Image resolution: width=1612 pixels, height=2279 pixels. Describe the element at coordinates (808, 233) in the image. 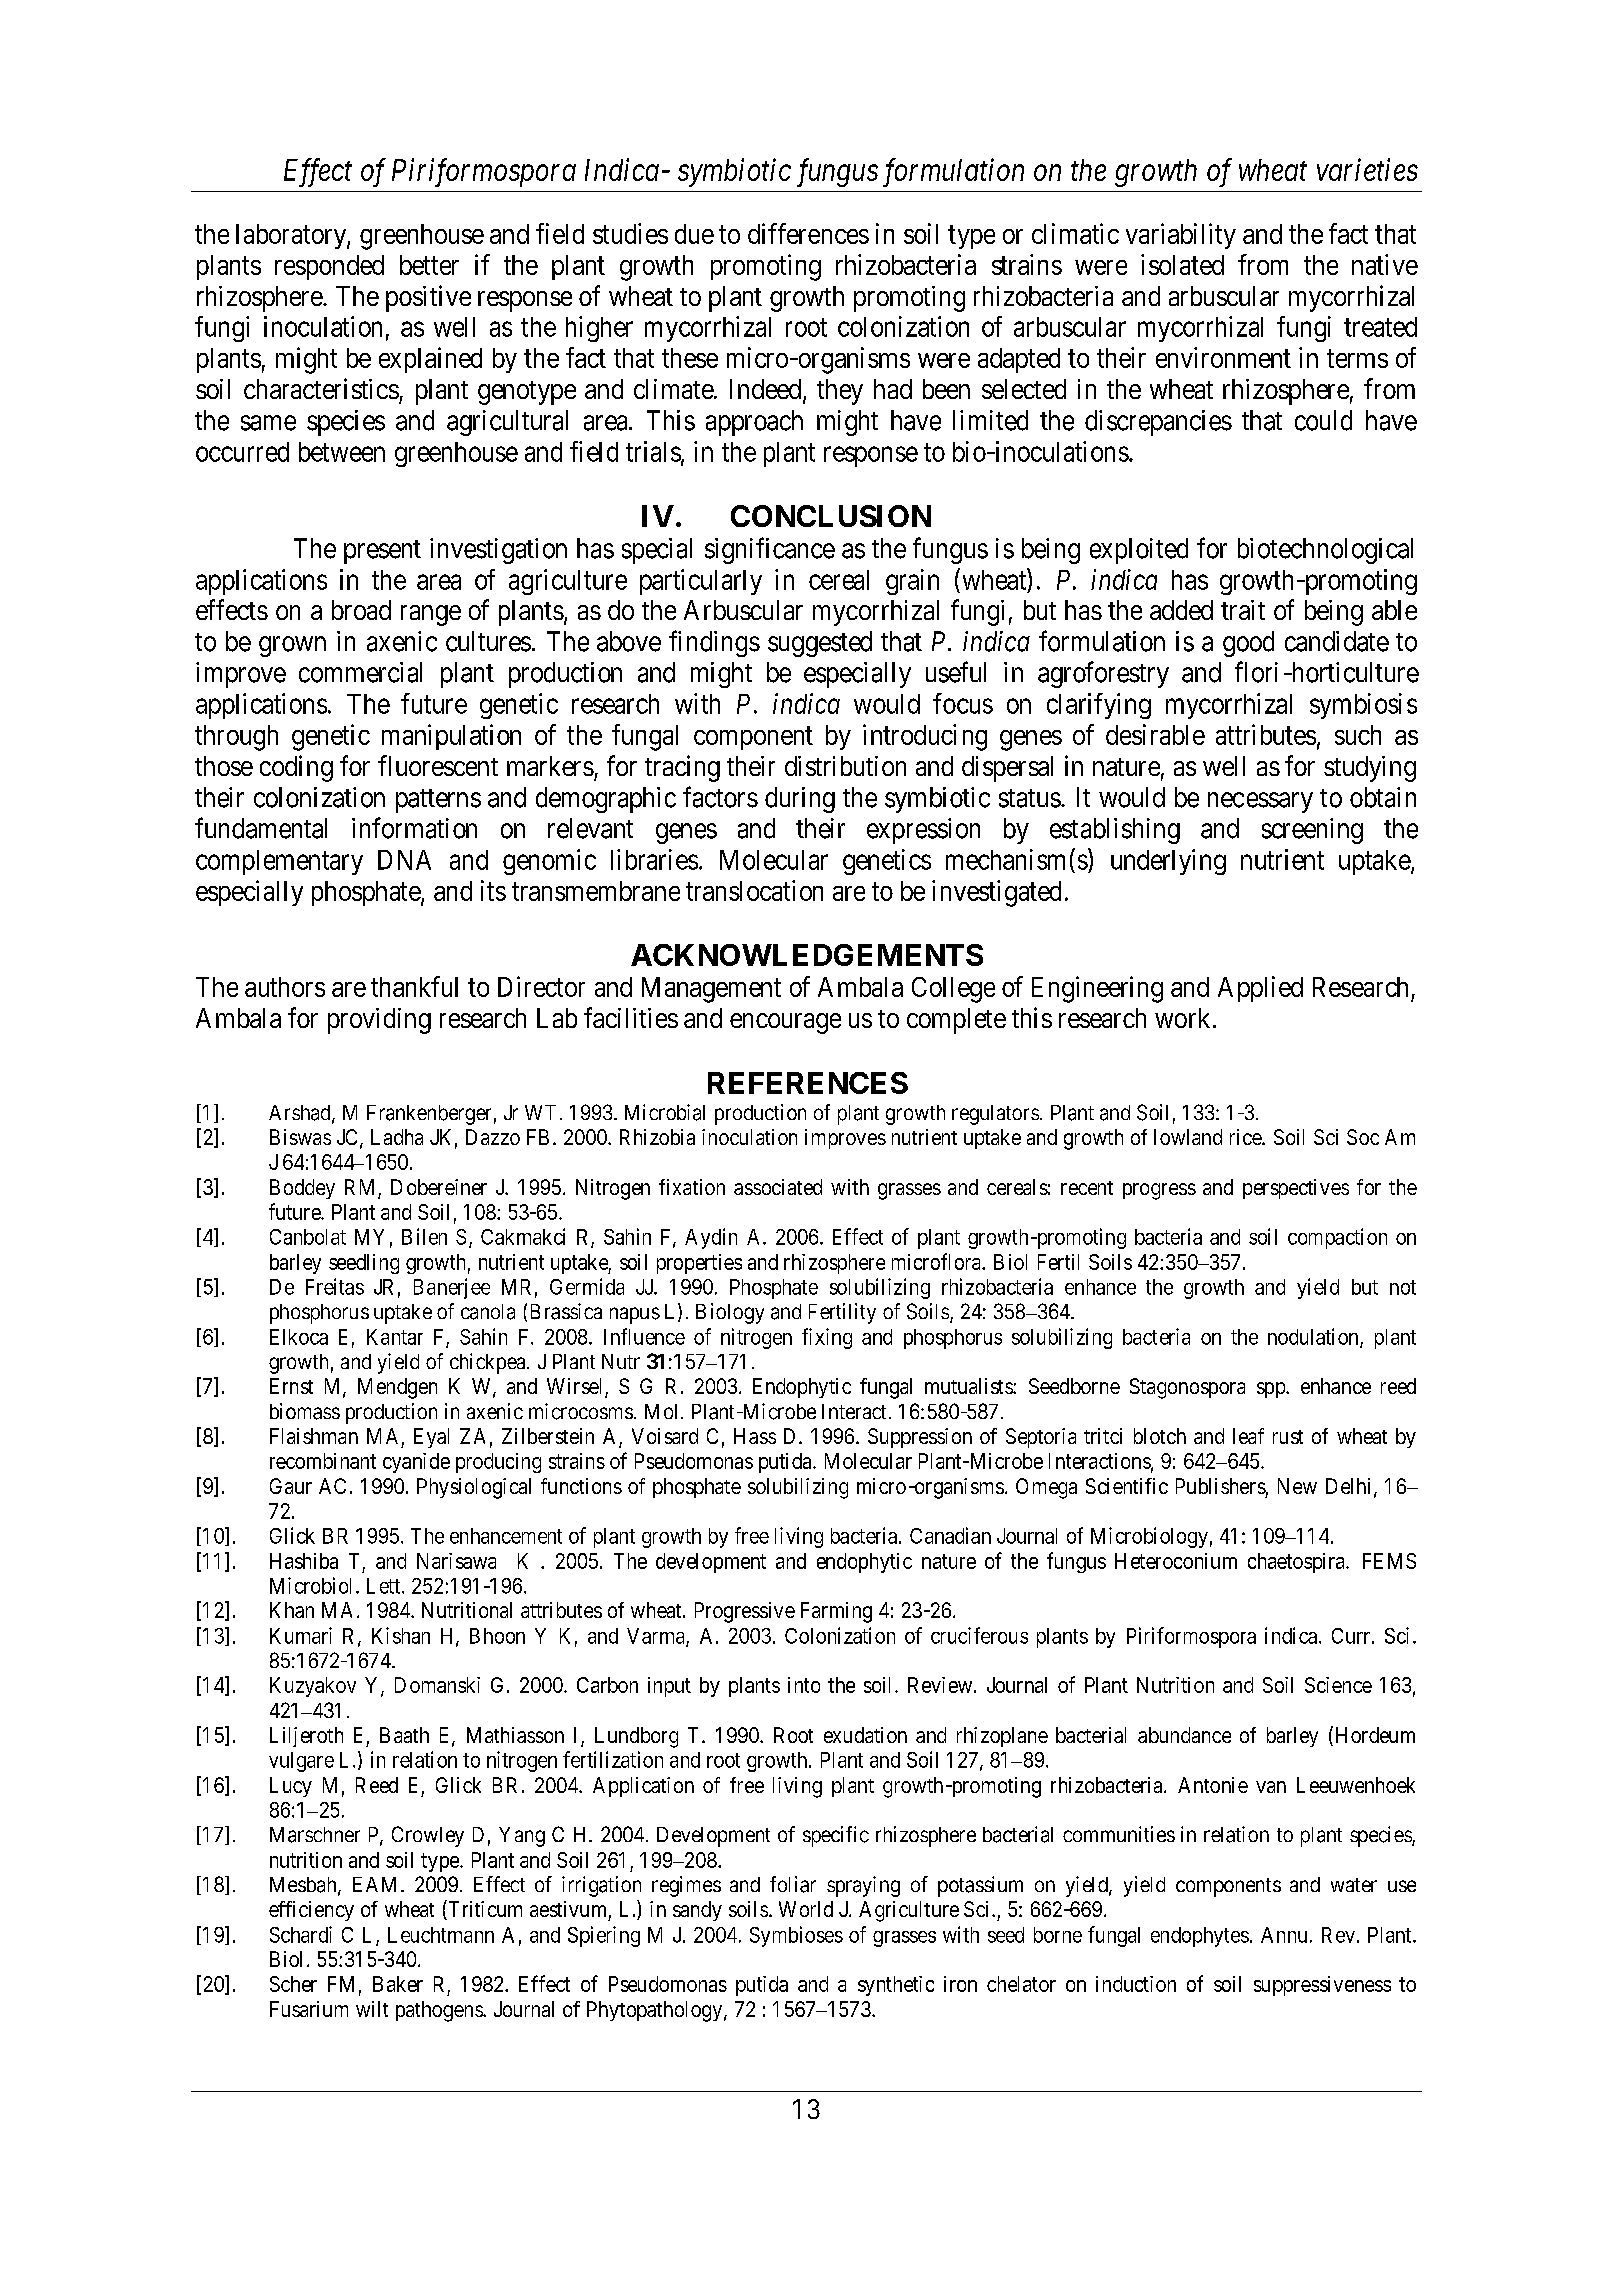

I see `differences` at that location.
